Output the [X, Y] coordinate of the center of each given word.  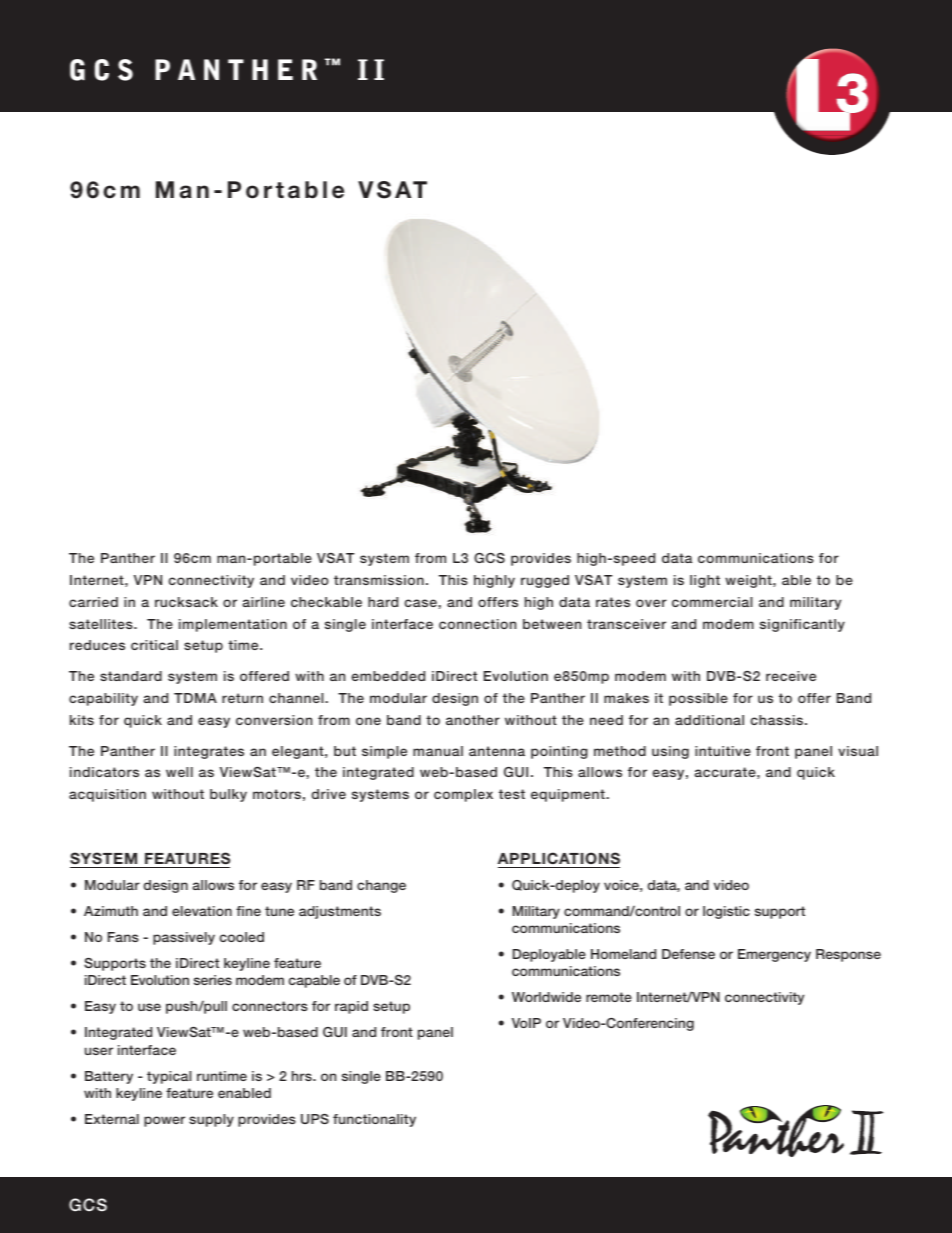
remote [609, 997]
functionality [374, 1120]
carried [93, 602]
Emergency [774, 955]
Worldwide [546, 997]
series [213, 980]
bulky [228, 795]
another [473, 720]
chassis [776, 720]
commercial [712, 602]
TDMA [195, 698]
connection [477, 624]
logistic [726, 912]
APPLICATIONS [559, 858]
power [164, 1121]
